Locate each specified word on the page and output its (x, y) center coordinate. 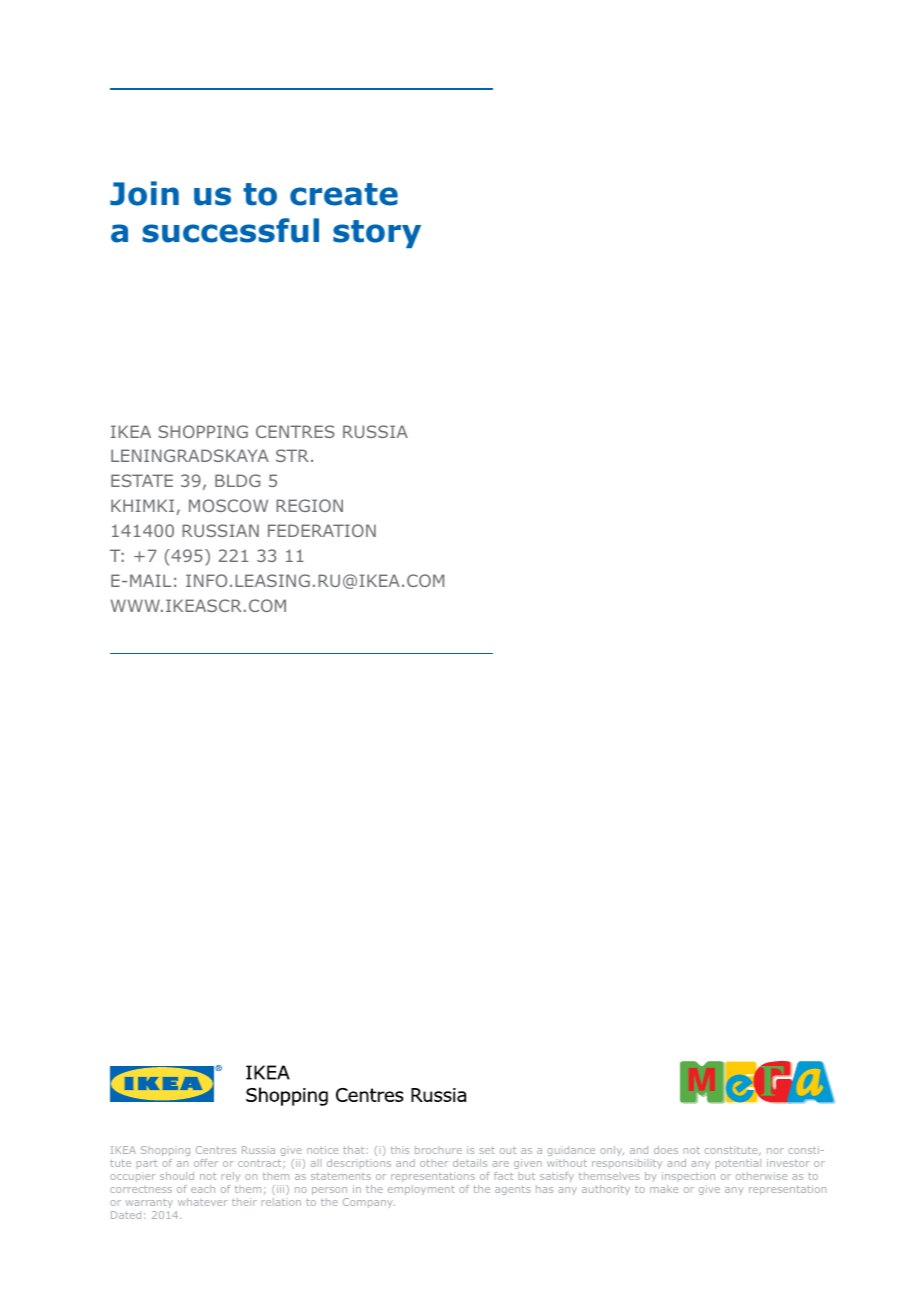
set (487, 1150)
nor (775, 1151)
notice (322, 1150)
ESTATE (142, 480)
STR (294, 455)
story (377, 234)
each (203, 1189)
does (666, 1150)
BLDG (237, 480)
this (400, 1150)
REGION (309, 505)
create (344, 194)
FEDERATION (322, 530)
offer (206, 1163)
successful (230, 230)
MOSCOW (228, 505)
